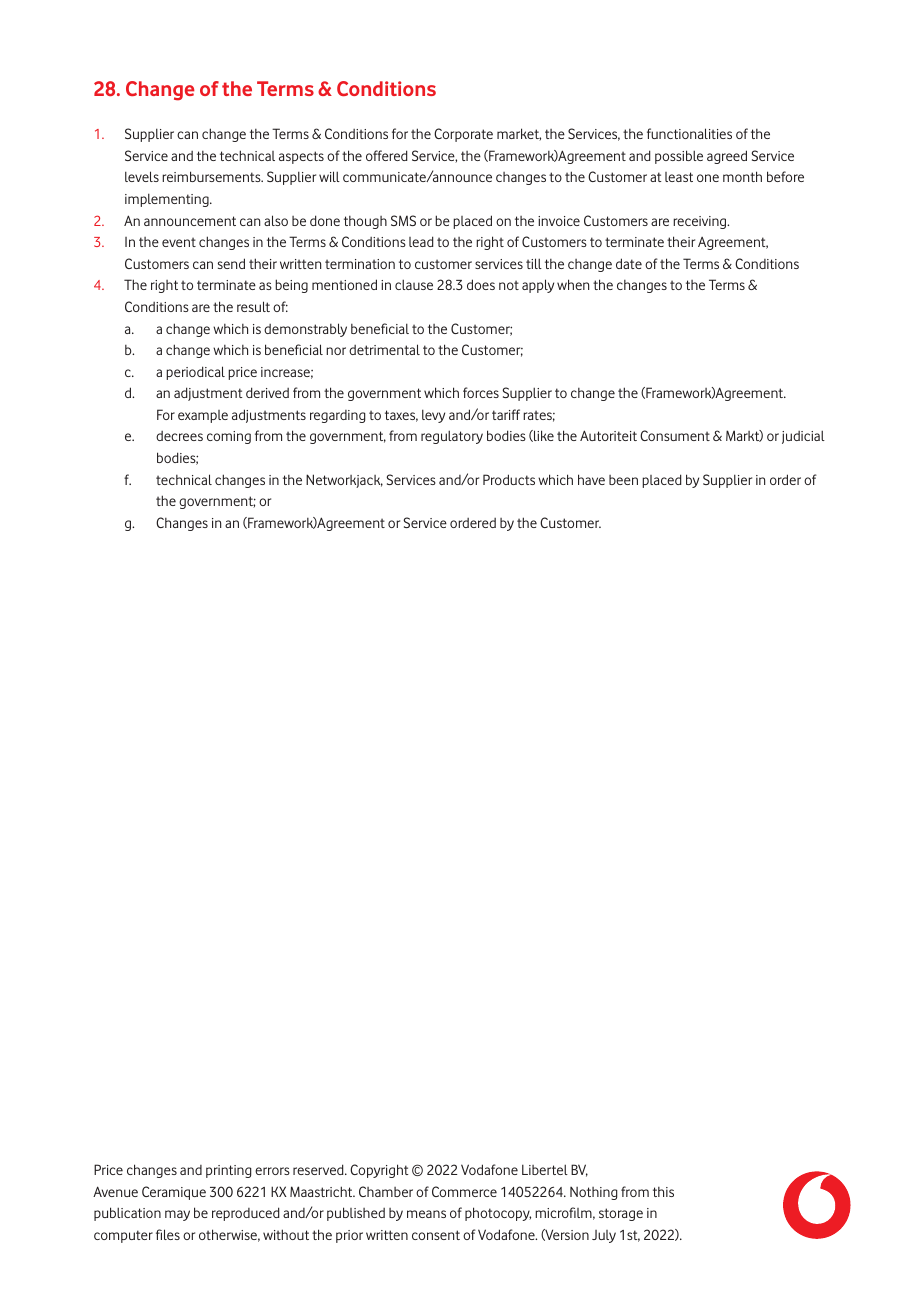  I want to click on reimbursements, so click(212, 176).
